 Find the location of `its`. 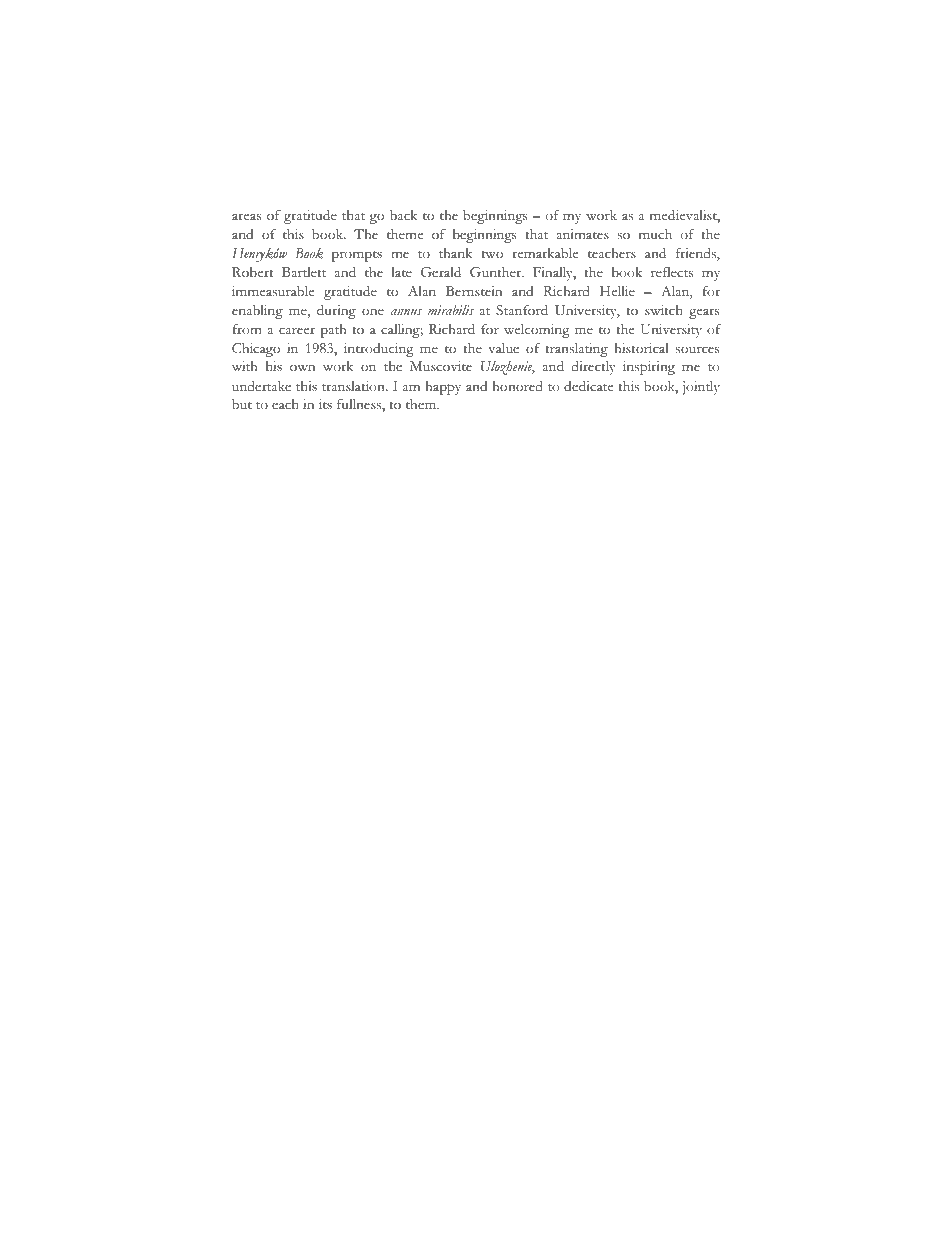

its is located at coordinates (325, 404).
